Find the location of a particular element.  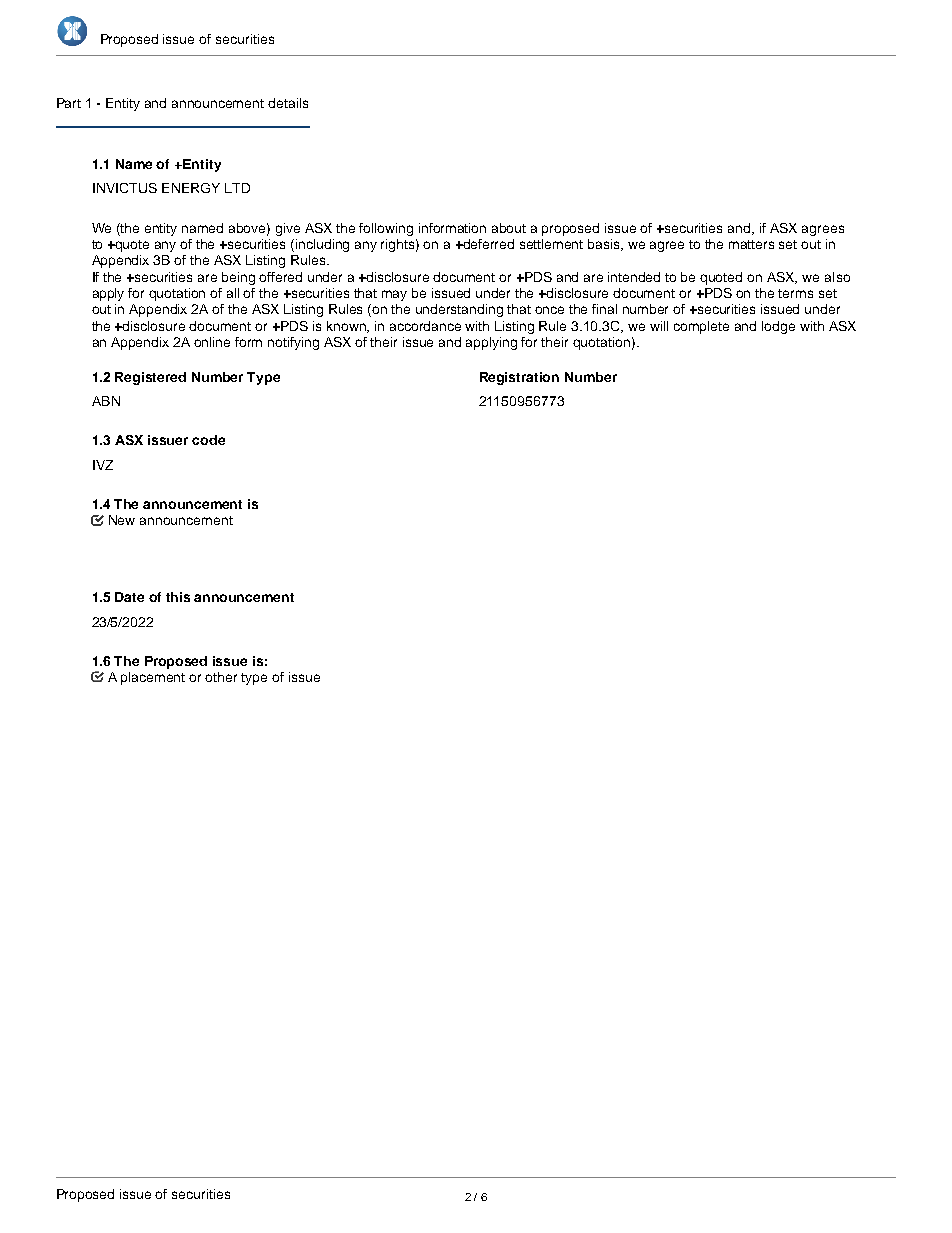

details is located at coordinates (288, 103).
